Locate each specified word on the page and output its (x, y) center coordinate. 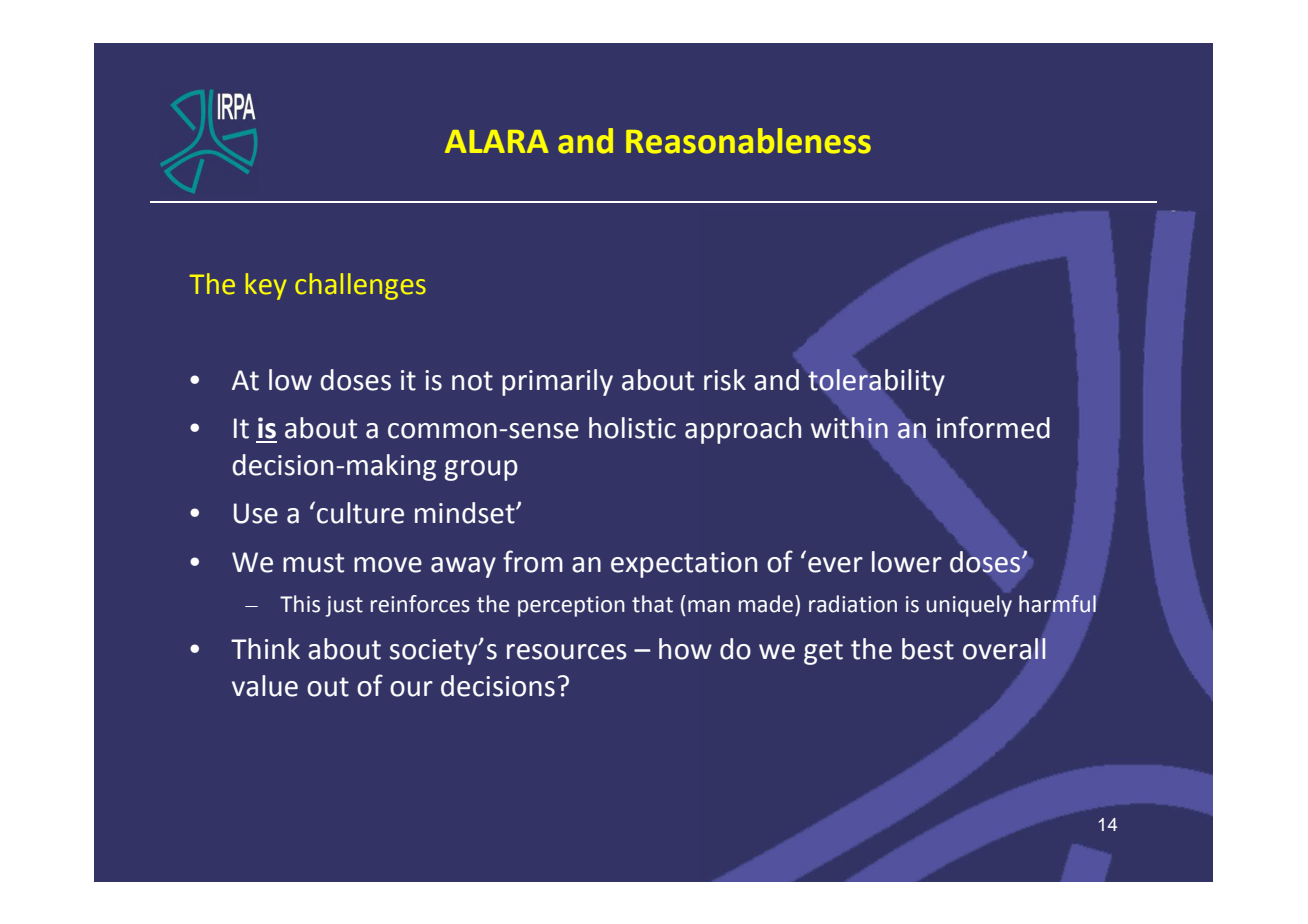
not (472, 381)
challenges (360, 286)
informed (993, 427)
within (849, 428)
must (313, 563)
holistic (632, 428)
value (265, 686)
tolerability (876, 382)
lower (907, 562)
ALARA (496, 141)
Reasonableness (748, 141)
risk (725, 380)
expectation (684, 565)
